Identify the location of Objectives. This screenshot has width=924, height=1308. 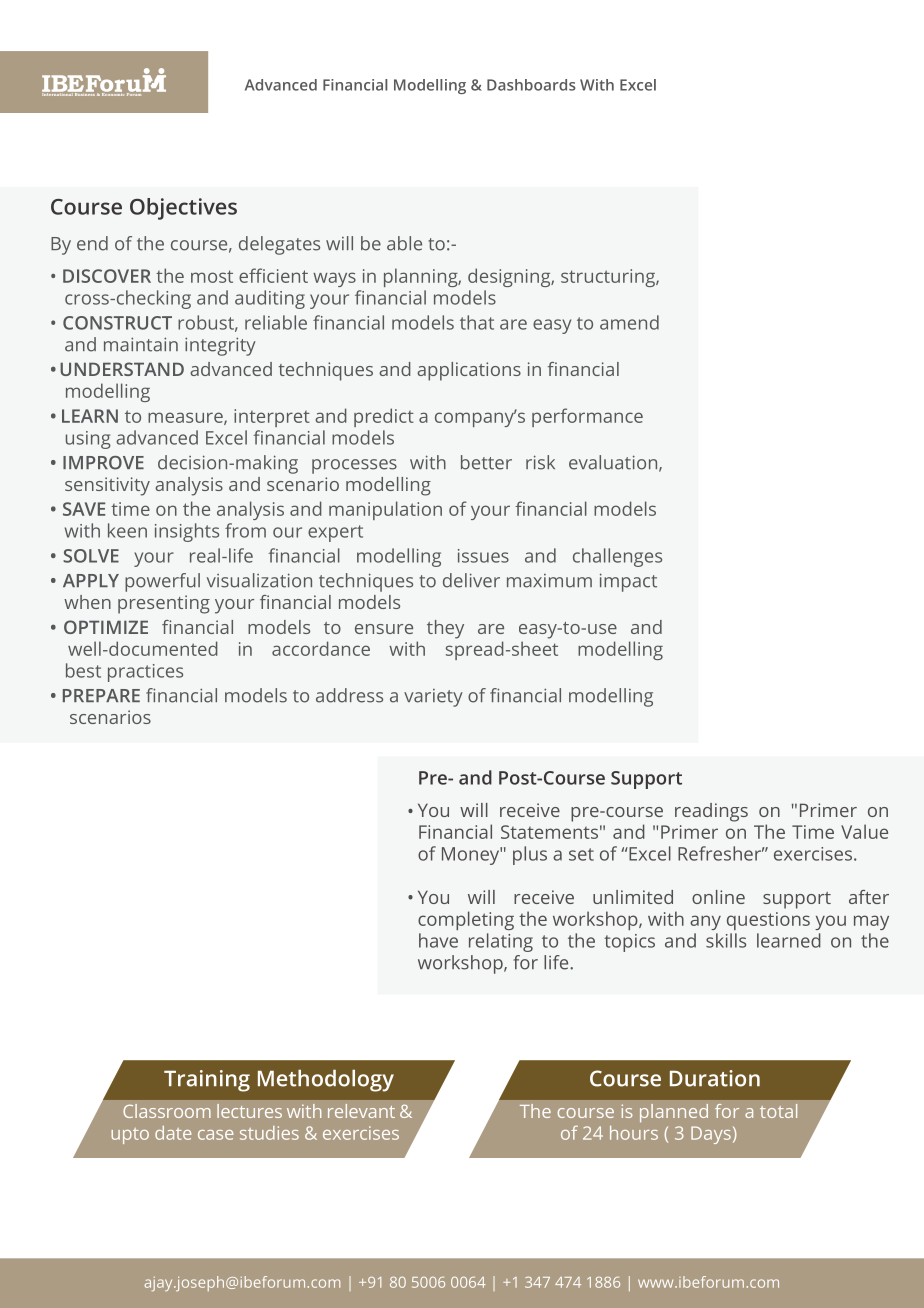
(183, 209).
